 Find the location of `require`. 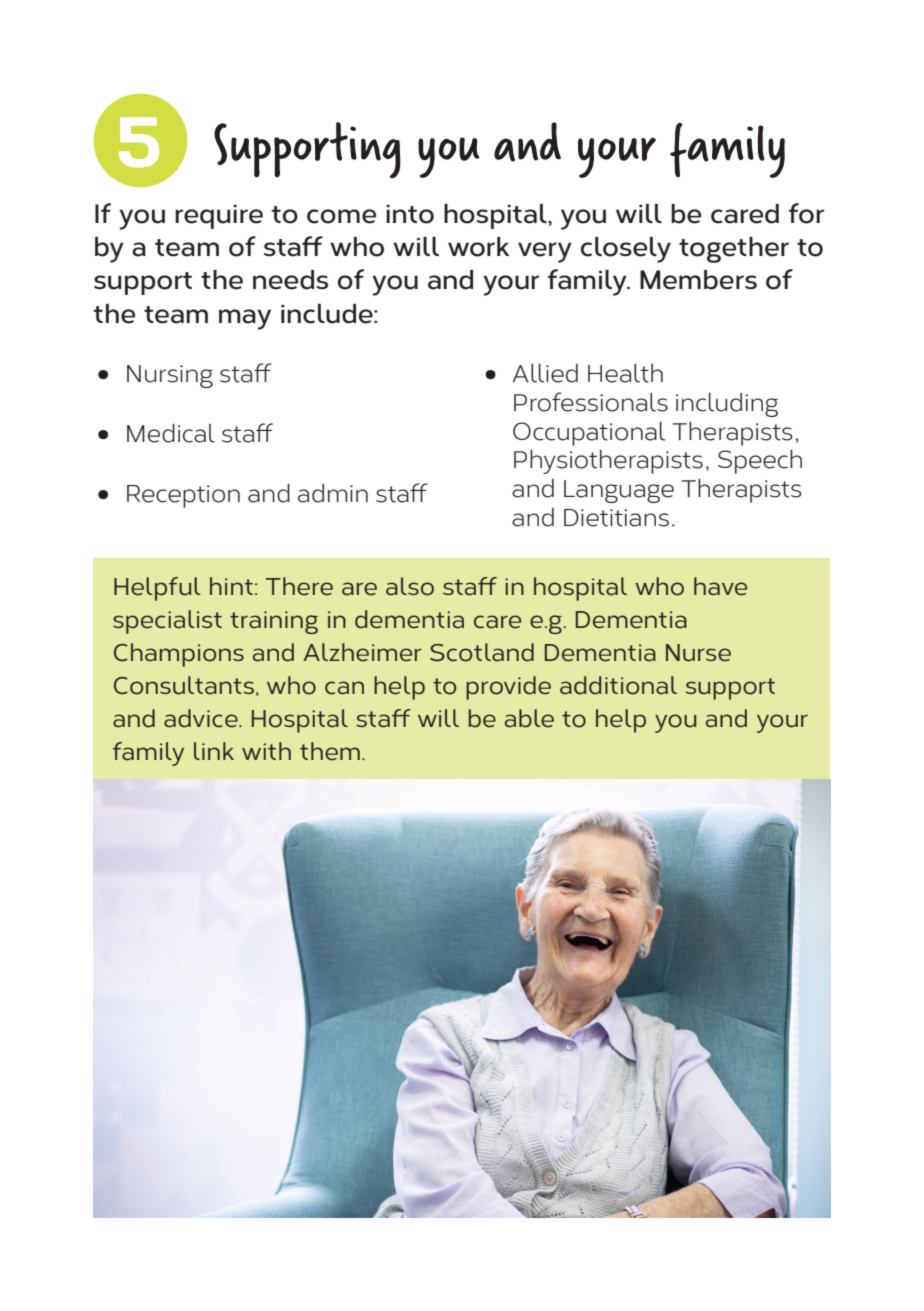

require is located at coordinates (219, 216).
